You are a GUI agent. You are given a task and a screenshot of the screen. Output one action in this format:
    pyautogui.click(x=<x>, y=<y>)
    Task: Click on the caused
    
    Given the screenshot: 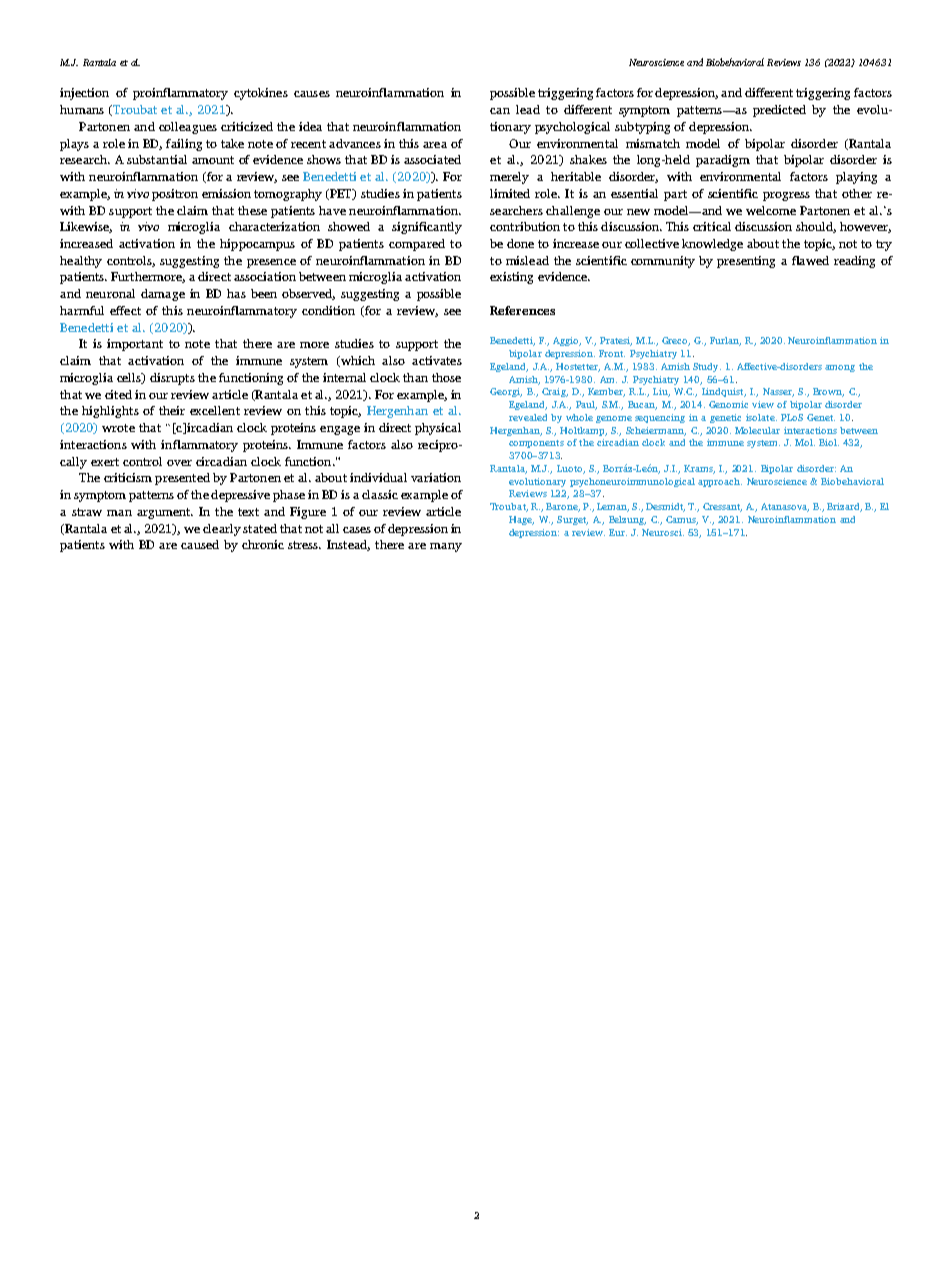 What is the action you would take?
    pyautogui.click(x=200, y=544)
